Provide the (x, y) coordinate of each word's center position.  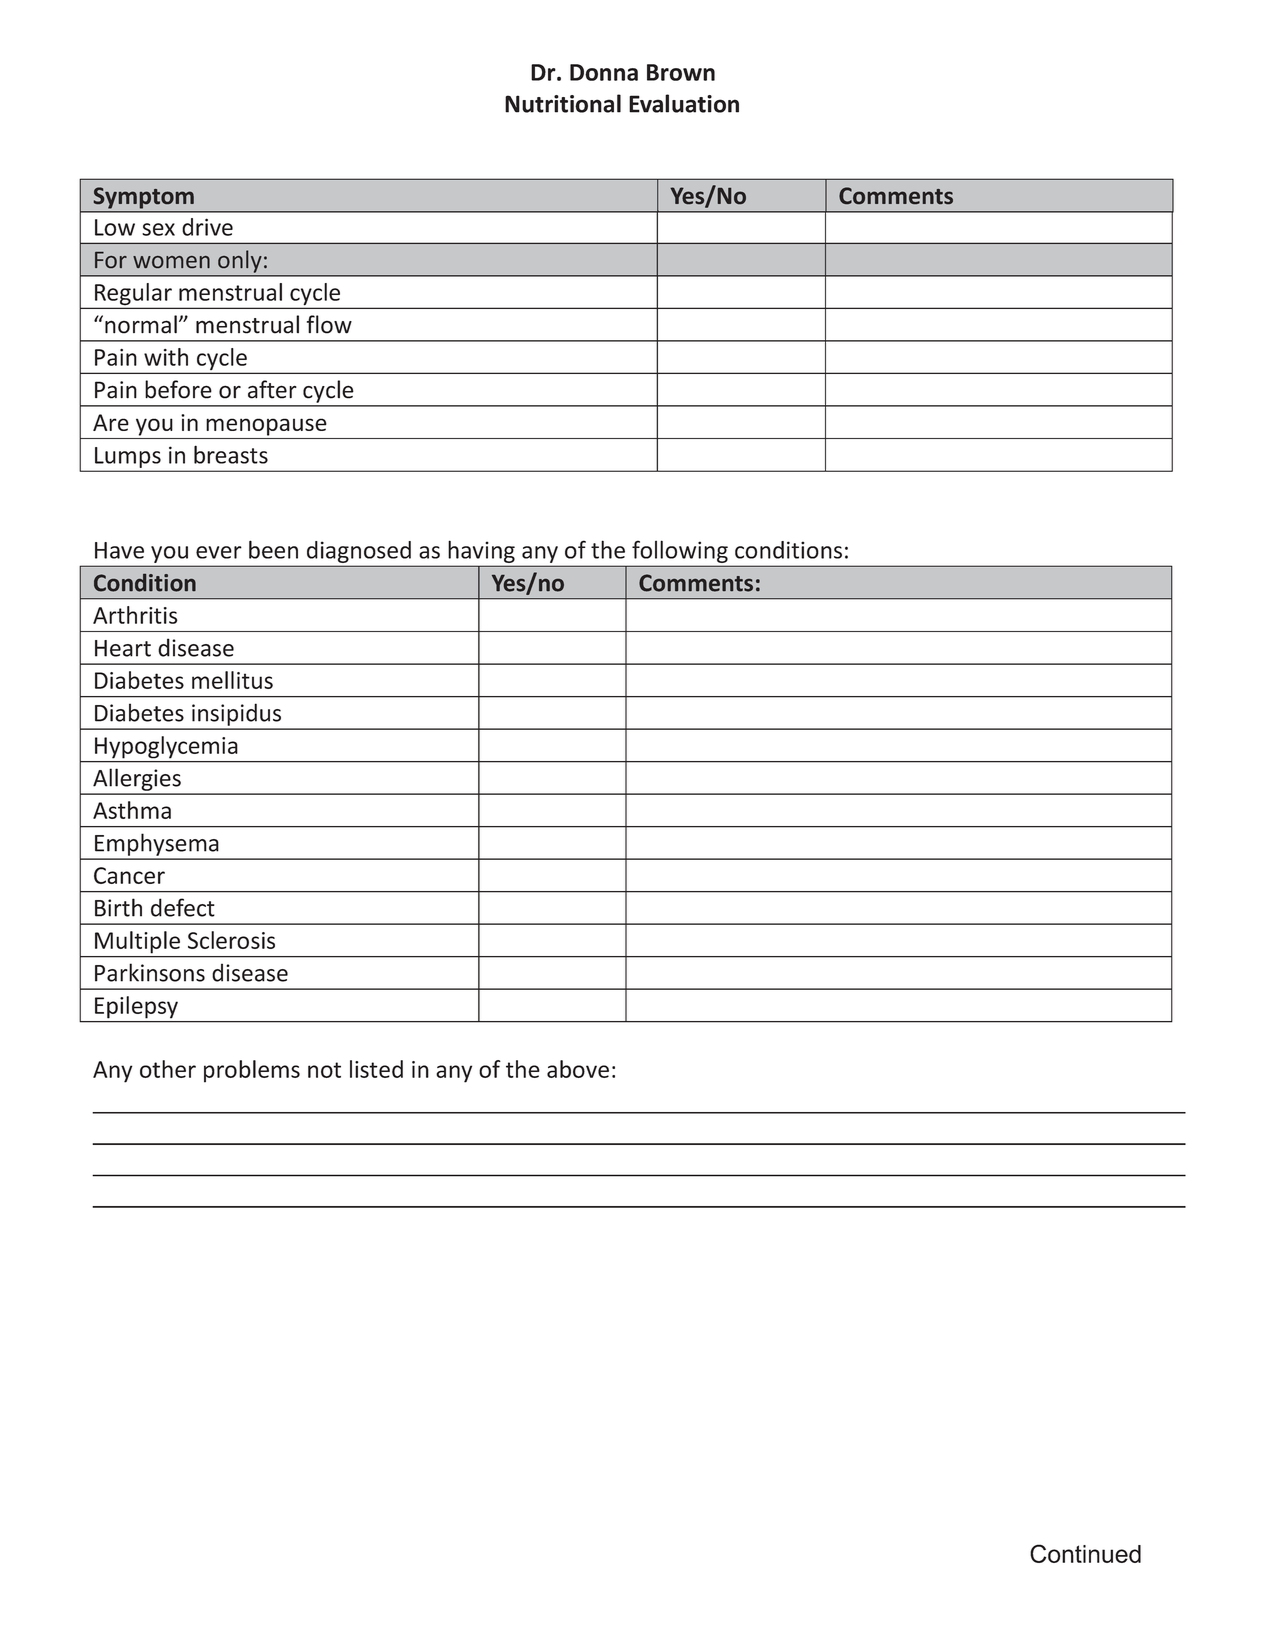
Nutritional (563, 103)
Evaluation (684, 103)
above (578, 1069)
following (680, 552)
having (482, 552)
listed (376, 1069)
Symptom (144, 198)
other (168, 1069)
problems (252, 1071)
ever (219, 552)
